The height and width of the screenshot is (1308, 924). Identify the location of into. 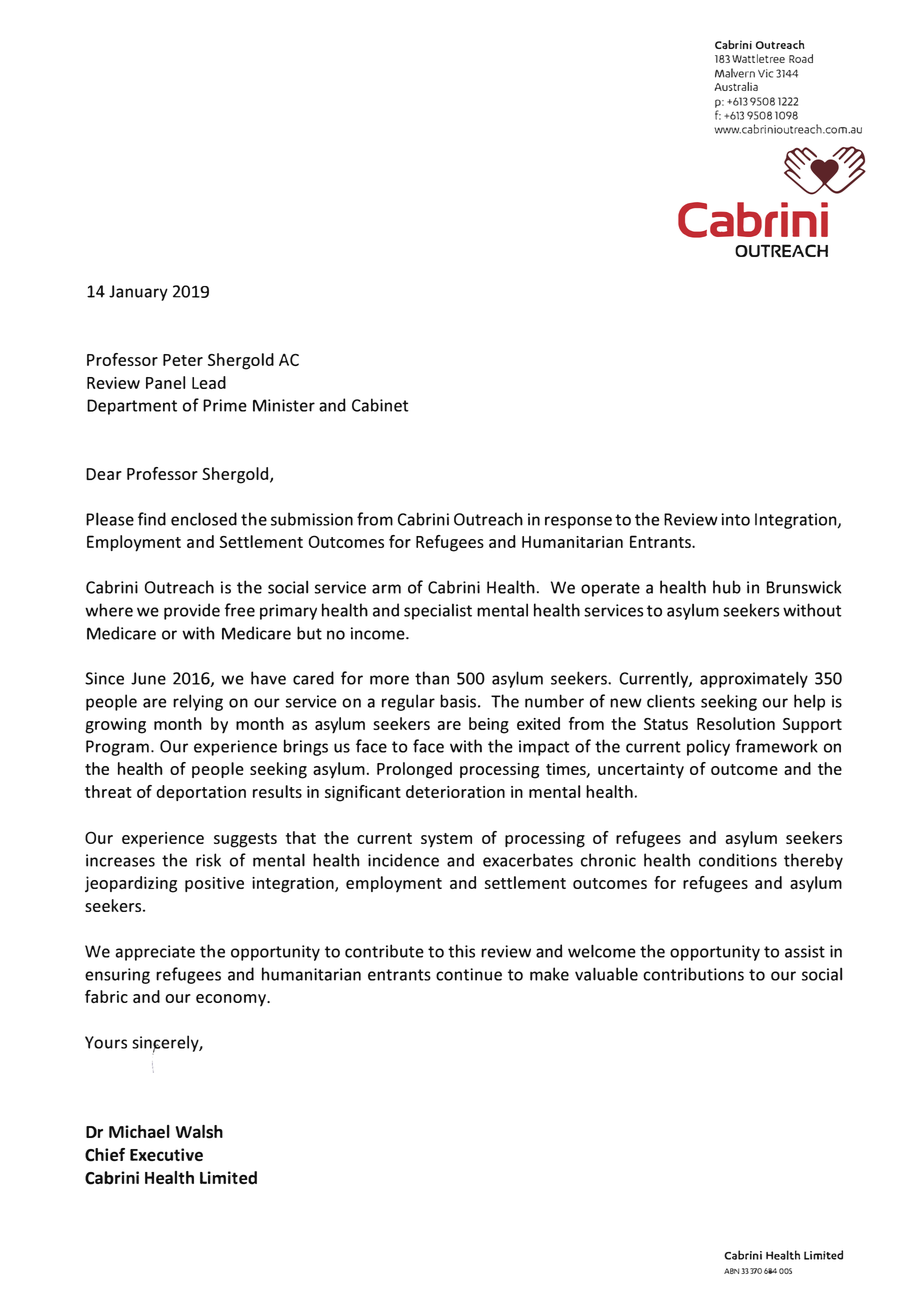
(735, 519).
